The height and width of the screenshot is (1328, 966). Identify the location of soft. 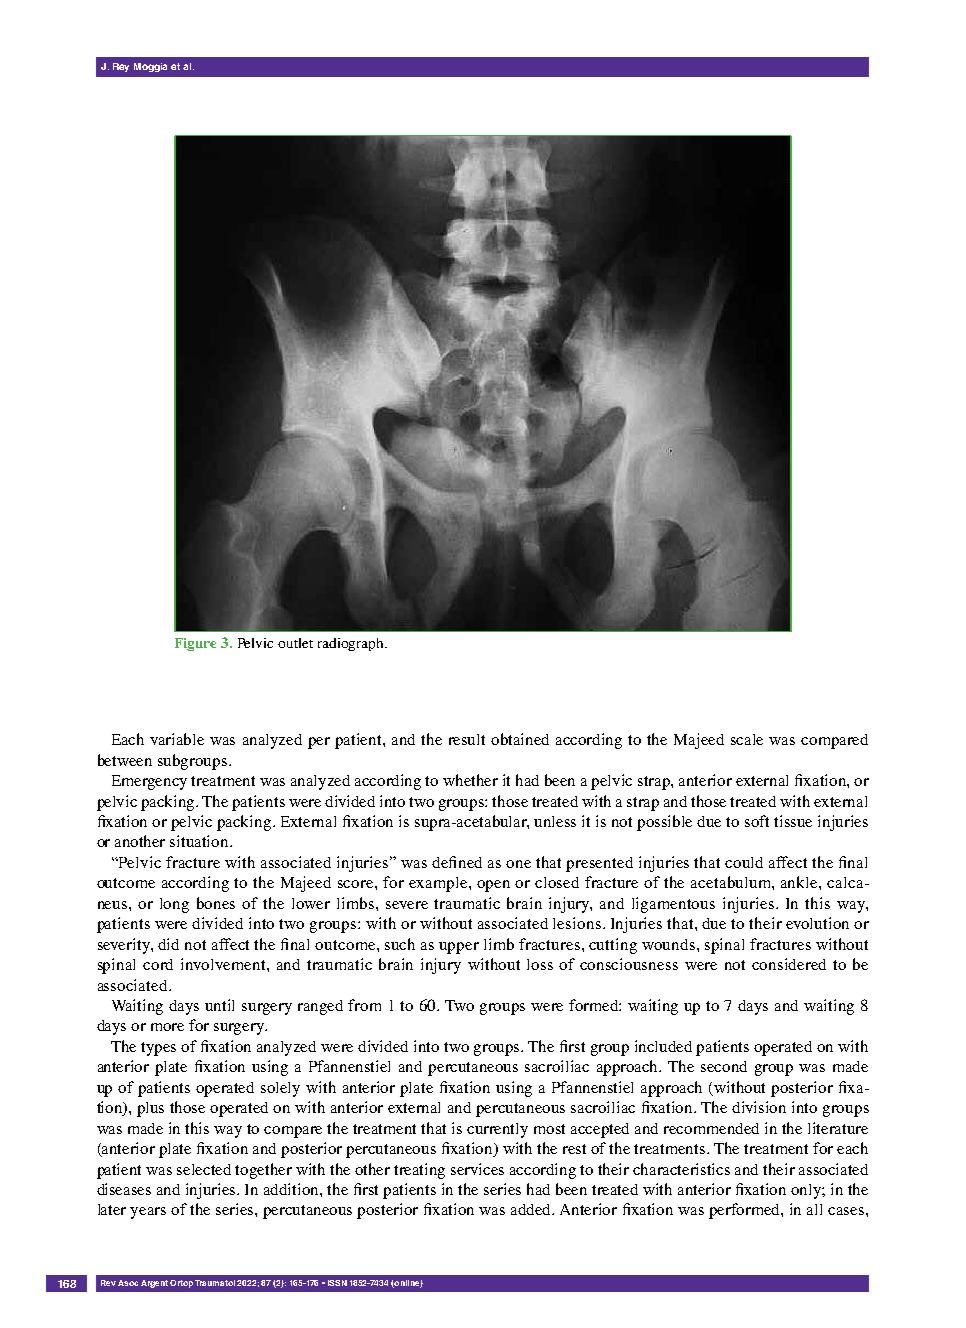
(757, 821).
